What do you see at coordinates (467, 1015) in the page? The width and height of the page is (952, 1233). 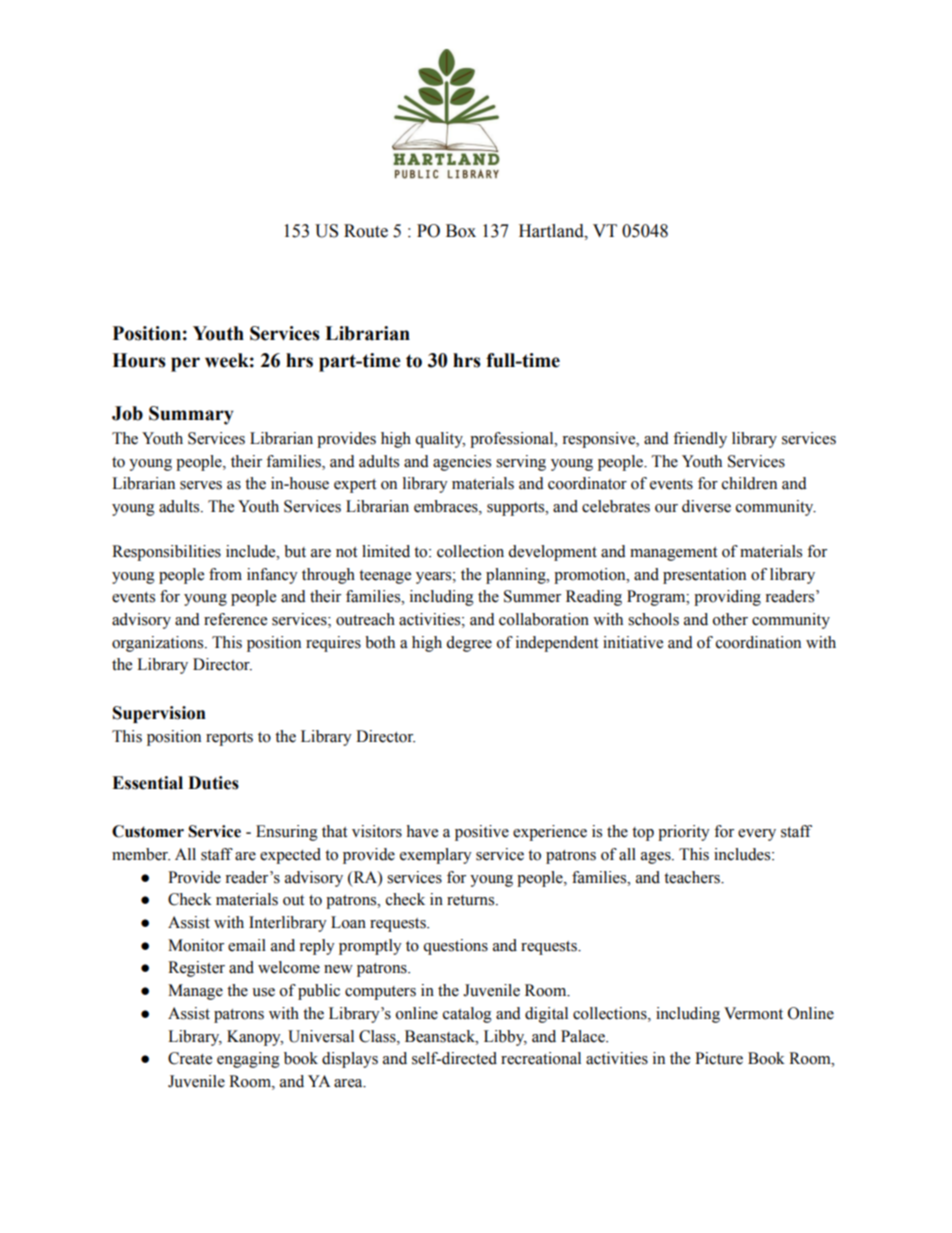 I see `catalog` at bounding box center [467, 1015].
